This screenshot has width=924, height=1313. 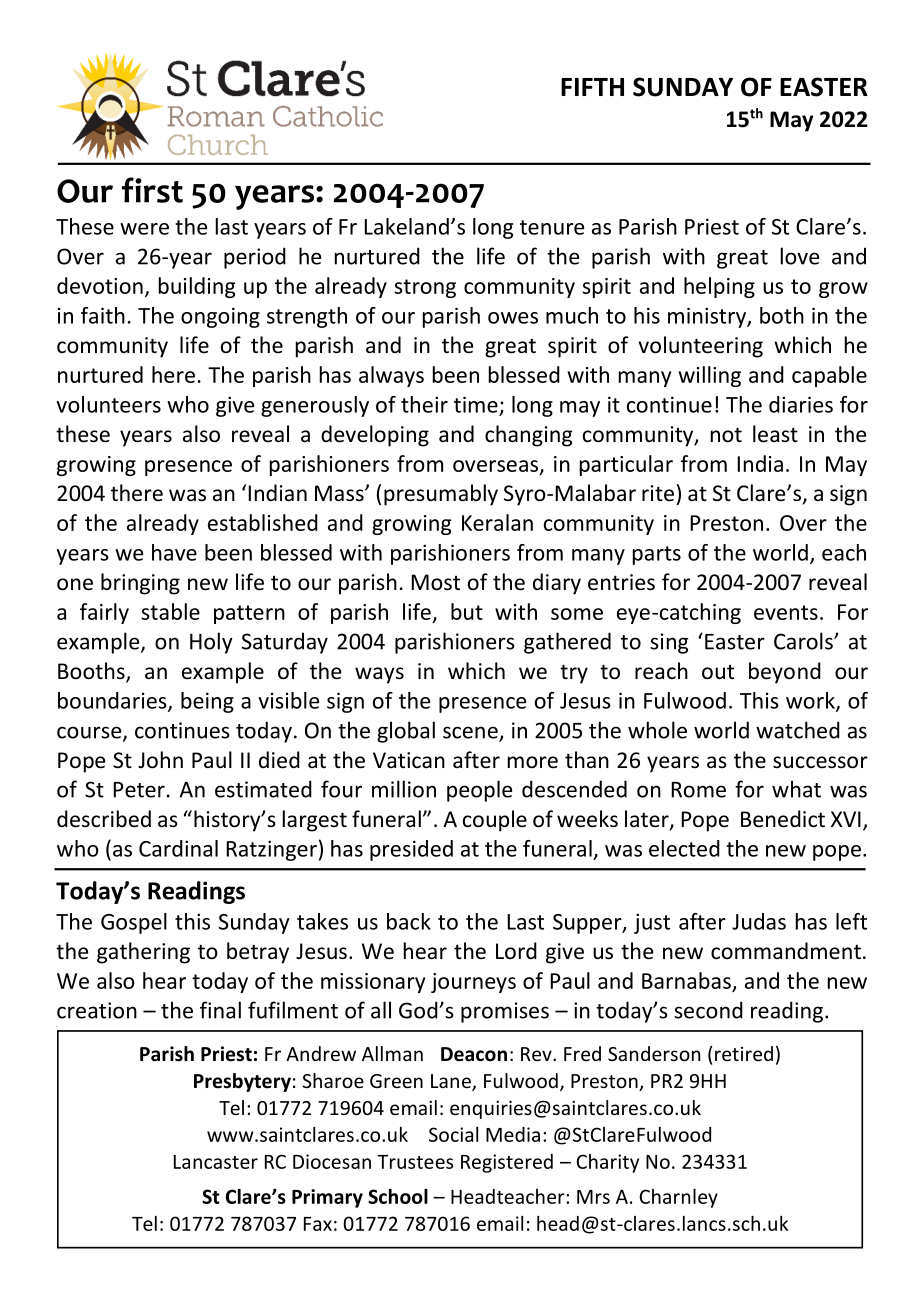 What do you see at coordinates (441, 495) in the screenshot?
I see `presumably` at bounding box center [441, 495].
